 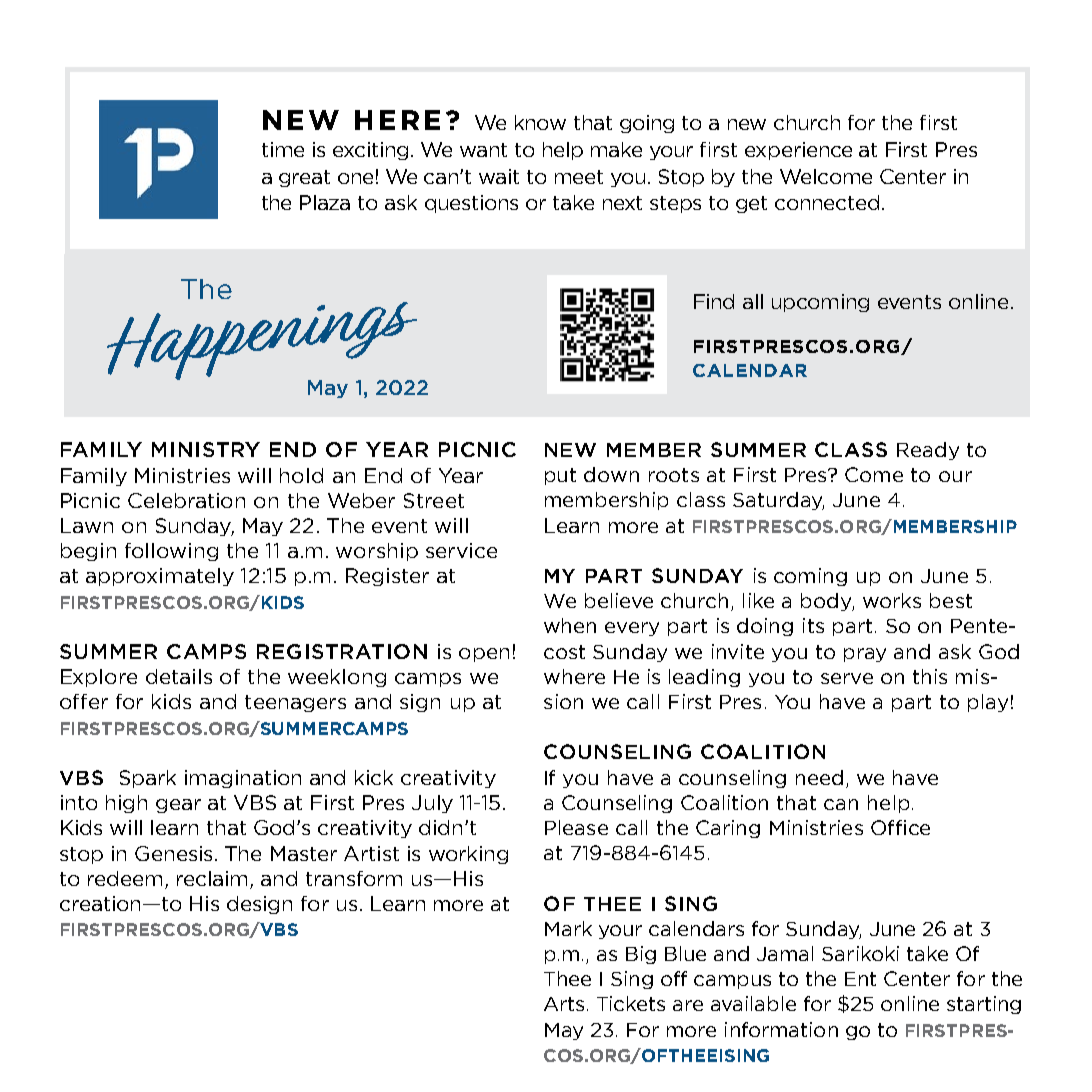 What do you see at coordinates (206, 449) in the image?
I see `MINISTRY` at bounding box center [206, 449].
